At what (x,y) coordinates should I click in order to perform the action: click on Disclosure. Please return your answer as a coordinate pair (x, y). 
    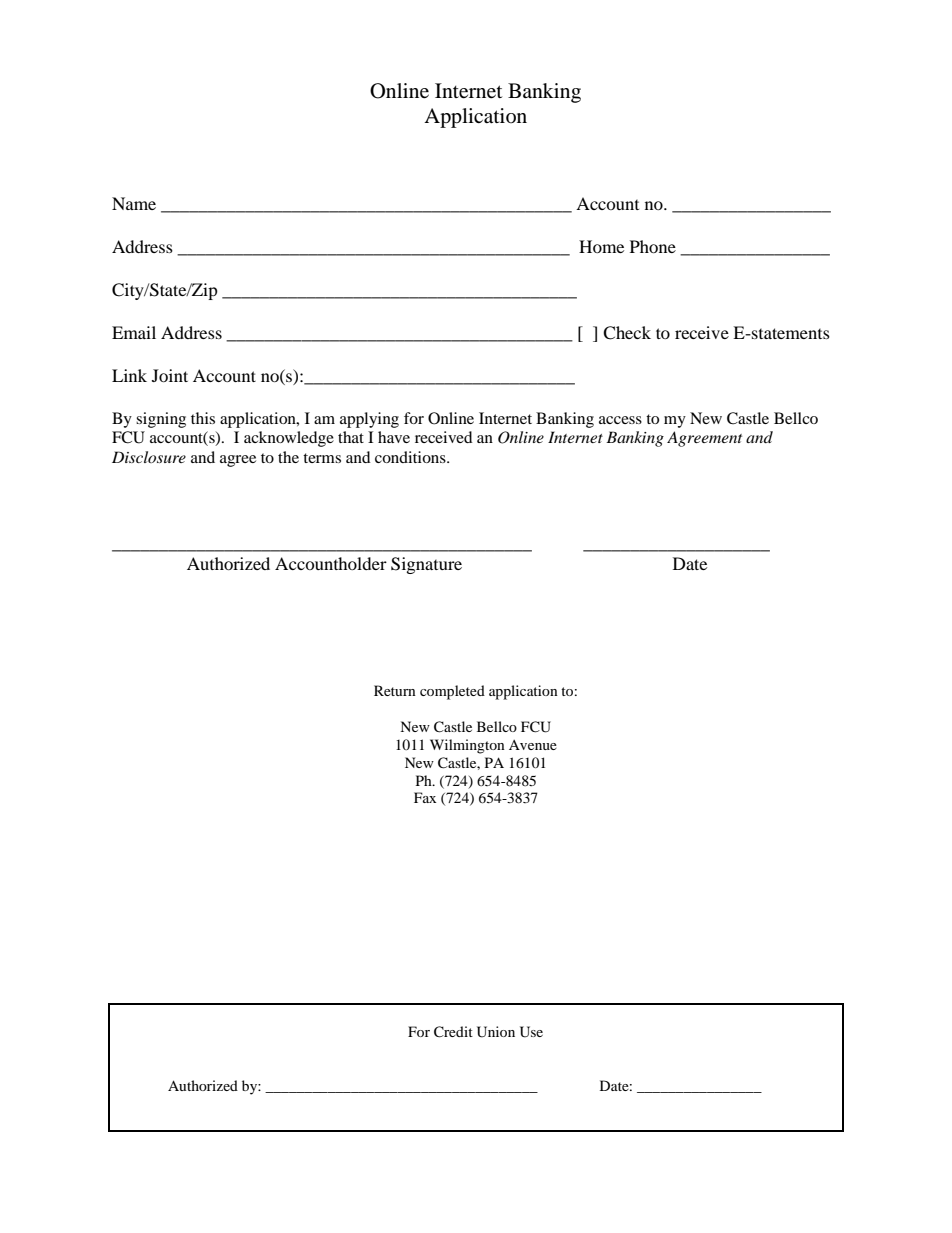
    Looking at the image, I should click on (149, 457).
